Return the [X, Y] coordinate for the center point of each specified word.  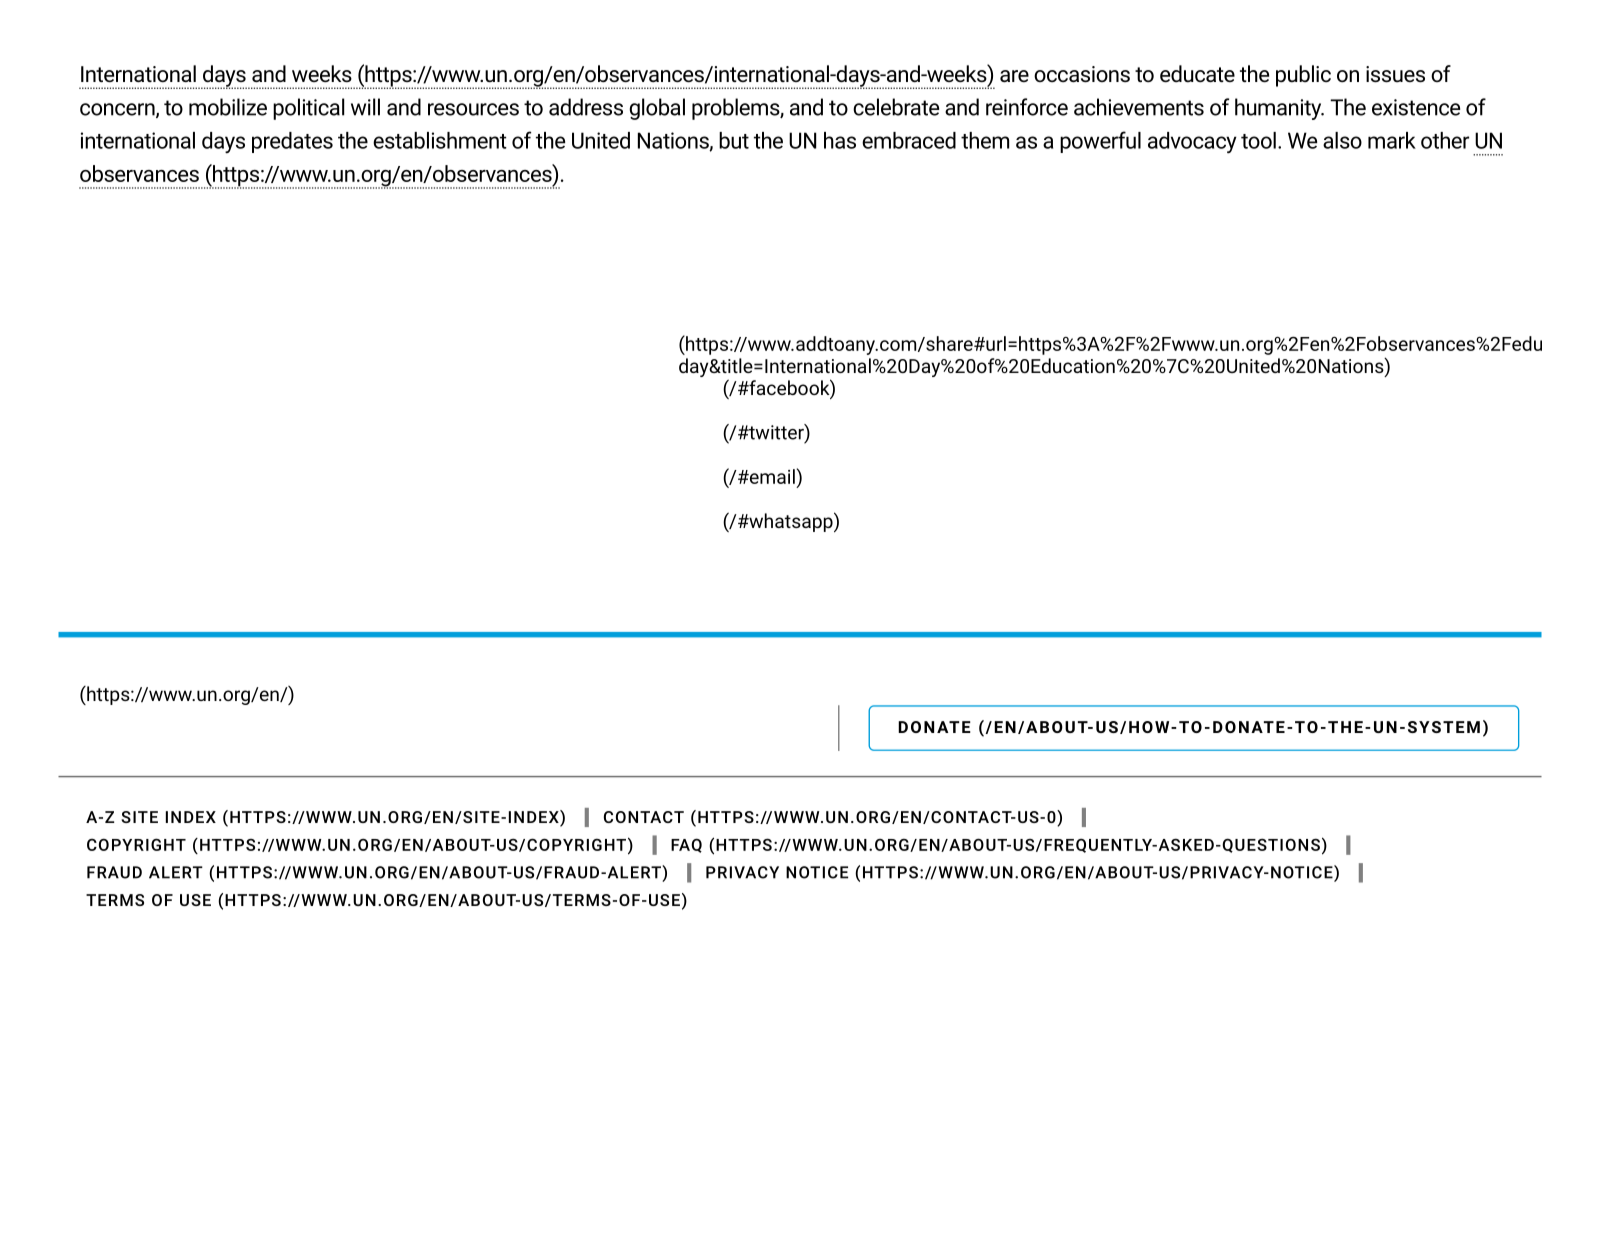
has [840, 140]
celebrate [896, 107]
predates [292, 142]
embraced [909, 140]
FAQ [686, 845]
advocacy [1192, 142]
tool [1258, 140]
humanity [1279, 109]
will [365, 107]
